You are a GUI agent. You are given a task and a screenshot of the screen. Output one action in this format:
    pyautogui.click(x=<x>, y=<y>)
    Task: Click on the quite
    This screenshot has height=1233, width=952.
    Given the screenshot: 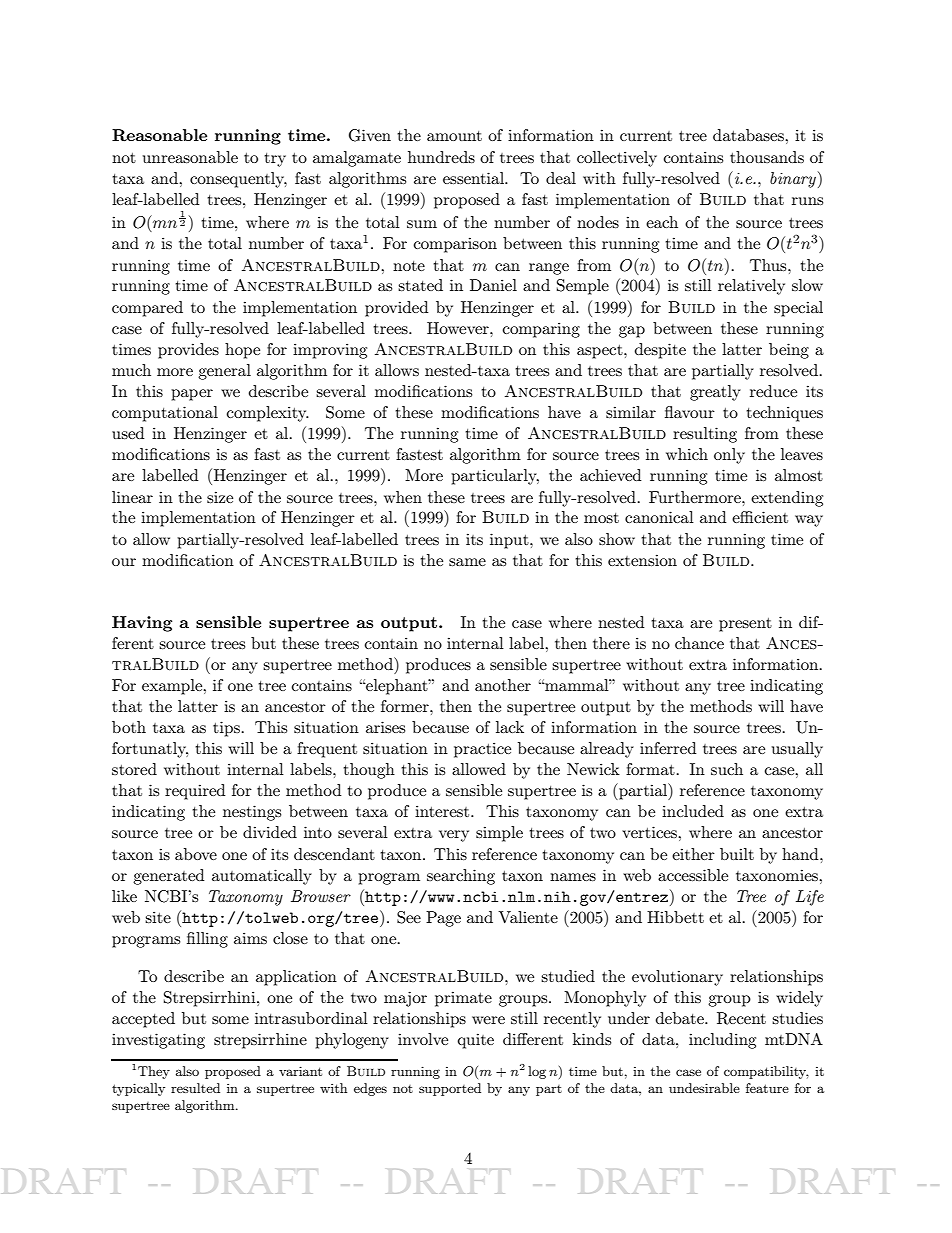 What is the action you would take?
    pyautogui.click(x=476, y=1041)
